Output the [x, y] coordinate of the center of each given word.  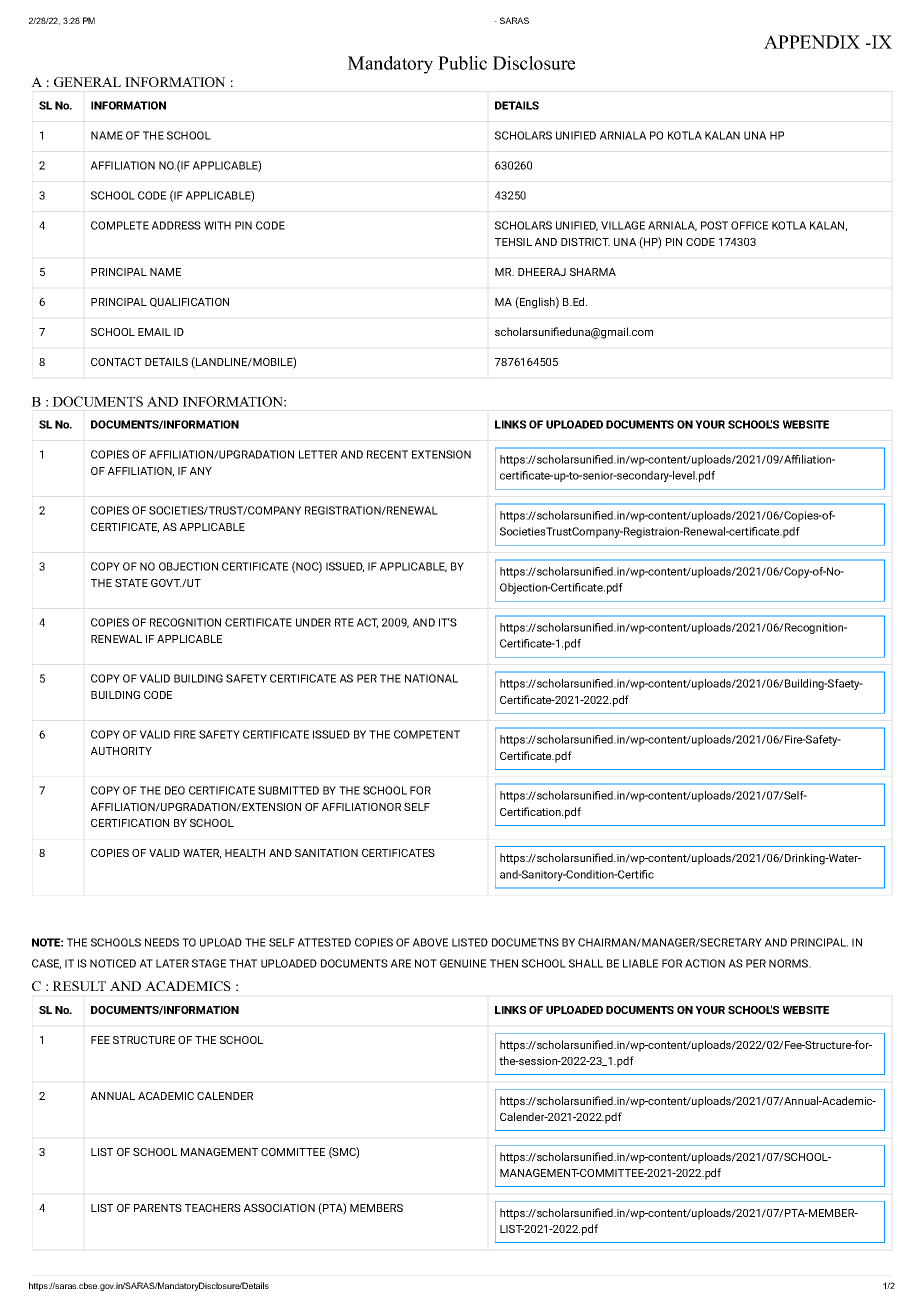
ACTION [705, 963]
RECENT [387, 454]
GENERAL [87, 82]
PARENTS [158, 1208]
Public [462, 63]
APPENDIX [812, 42]
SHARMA [593, 272]
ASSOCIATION [279, 1208]
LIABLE [640, 963]
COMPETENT [427, 734]
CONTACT [116, 362]
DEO [175, 790]
